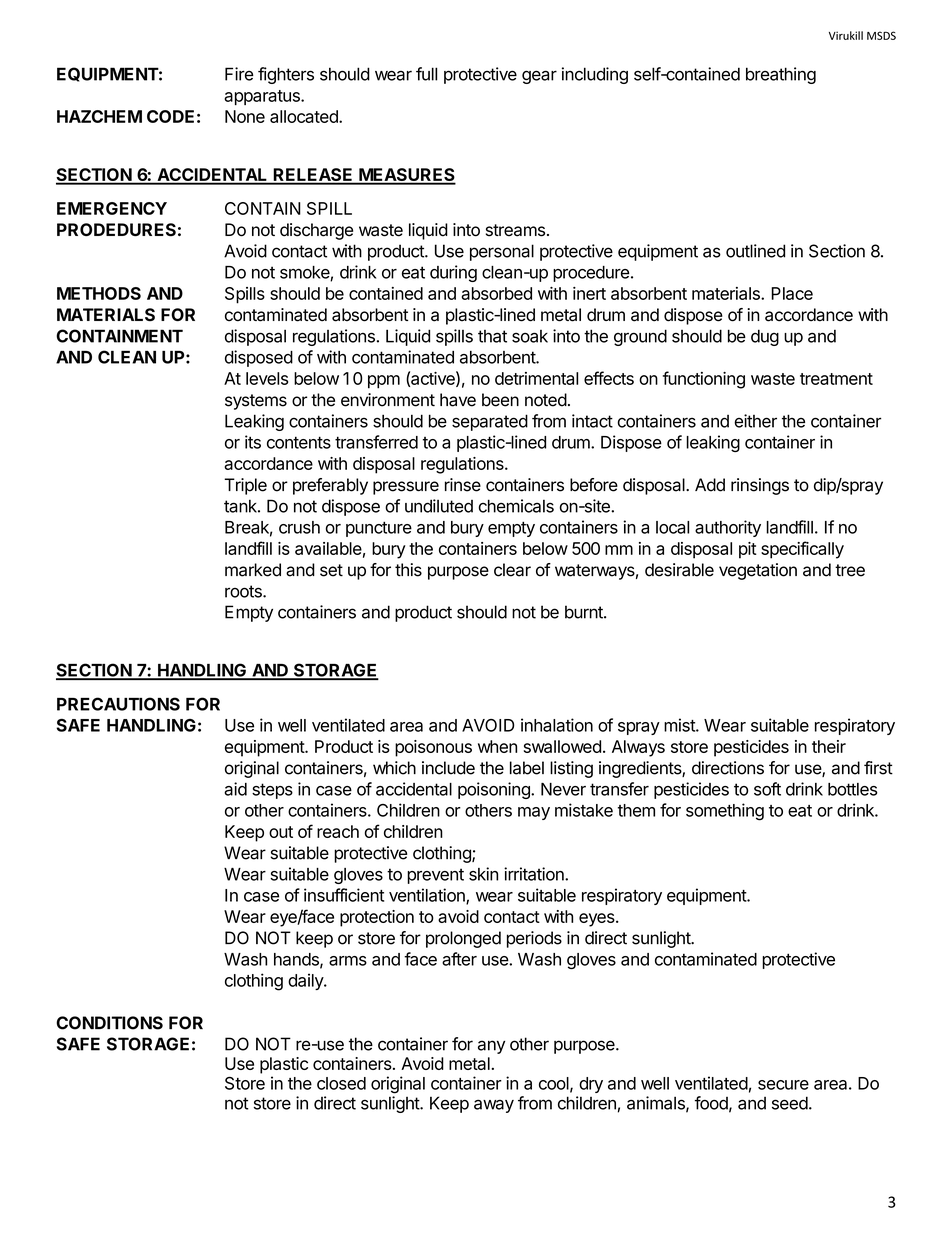 The image size is (952, 1233). I want to click on skin, so click(483, 874).
